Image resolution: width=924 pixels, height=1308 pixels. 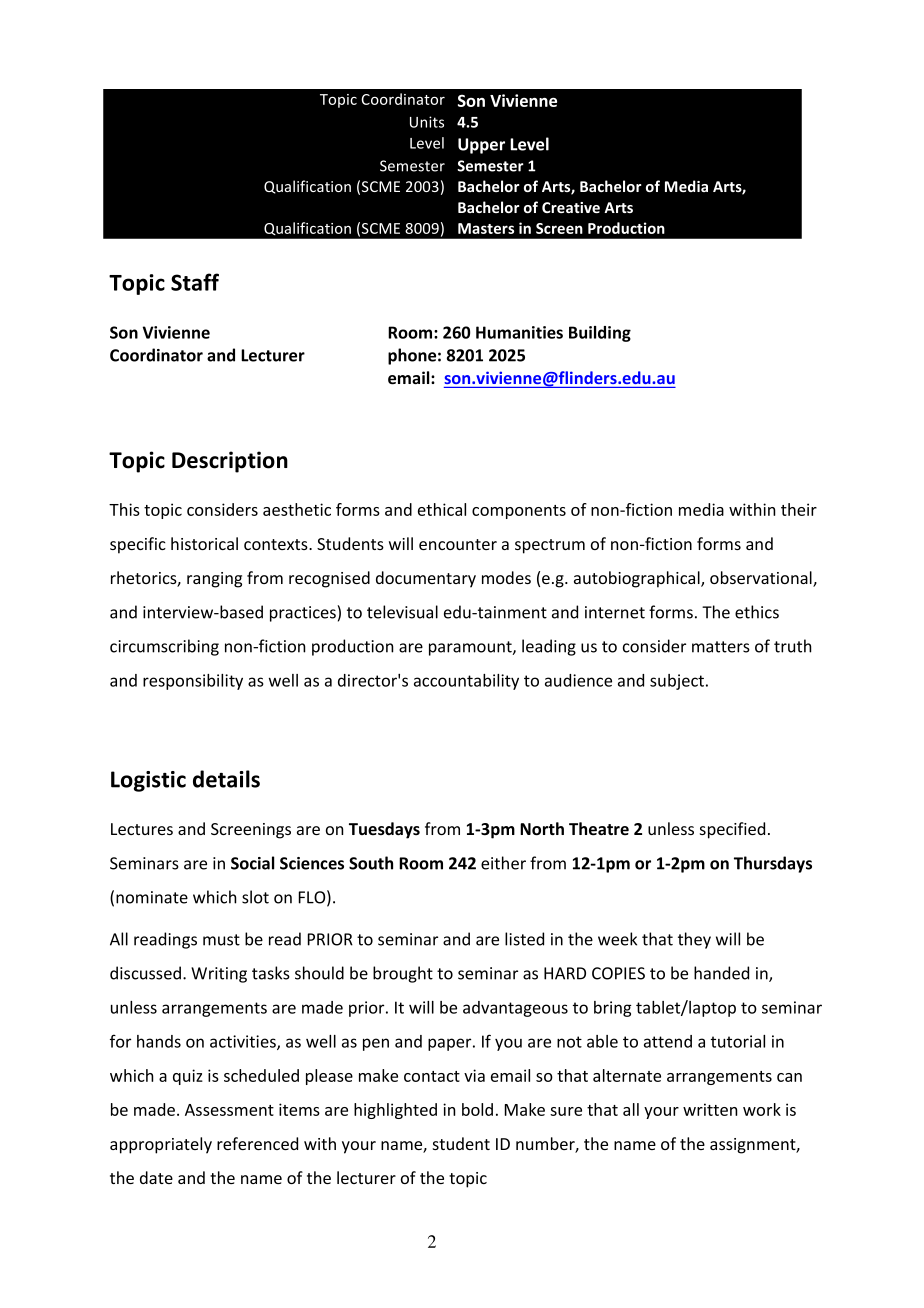 I want to click on appropriately, so click(x=161, y=1145).
